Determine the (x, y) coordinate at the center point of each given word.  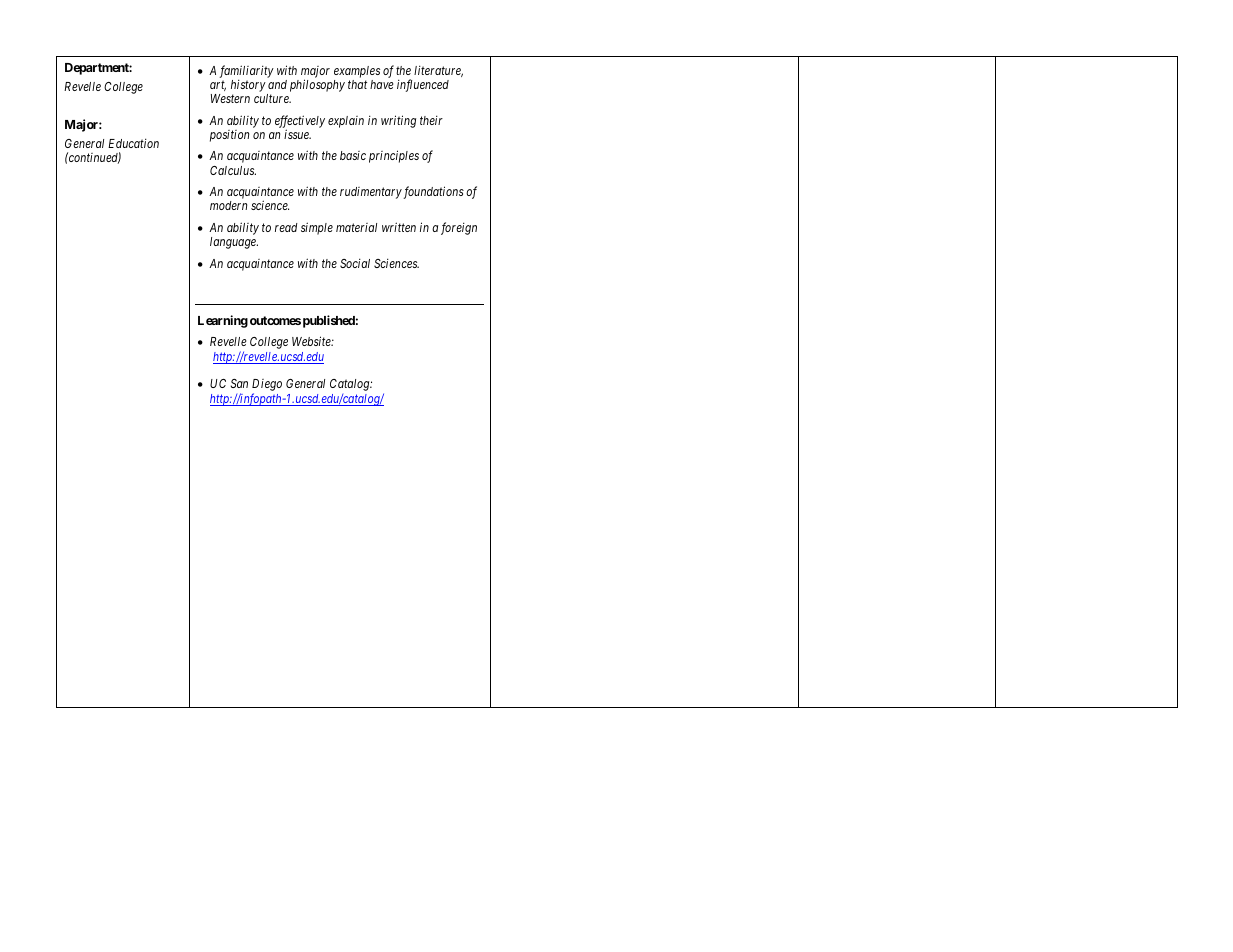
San (239, 383)
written (399, 227)
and (277, 84)
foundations (433, 192)
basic (353, 155)
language (234, 243)
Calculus (233, 170)
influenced (423, 85)
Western (230, 98)
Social (355, 263)
